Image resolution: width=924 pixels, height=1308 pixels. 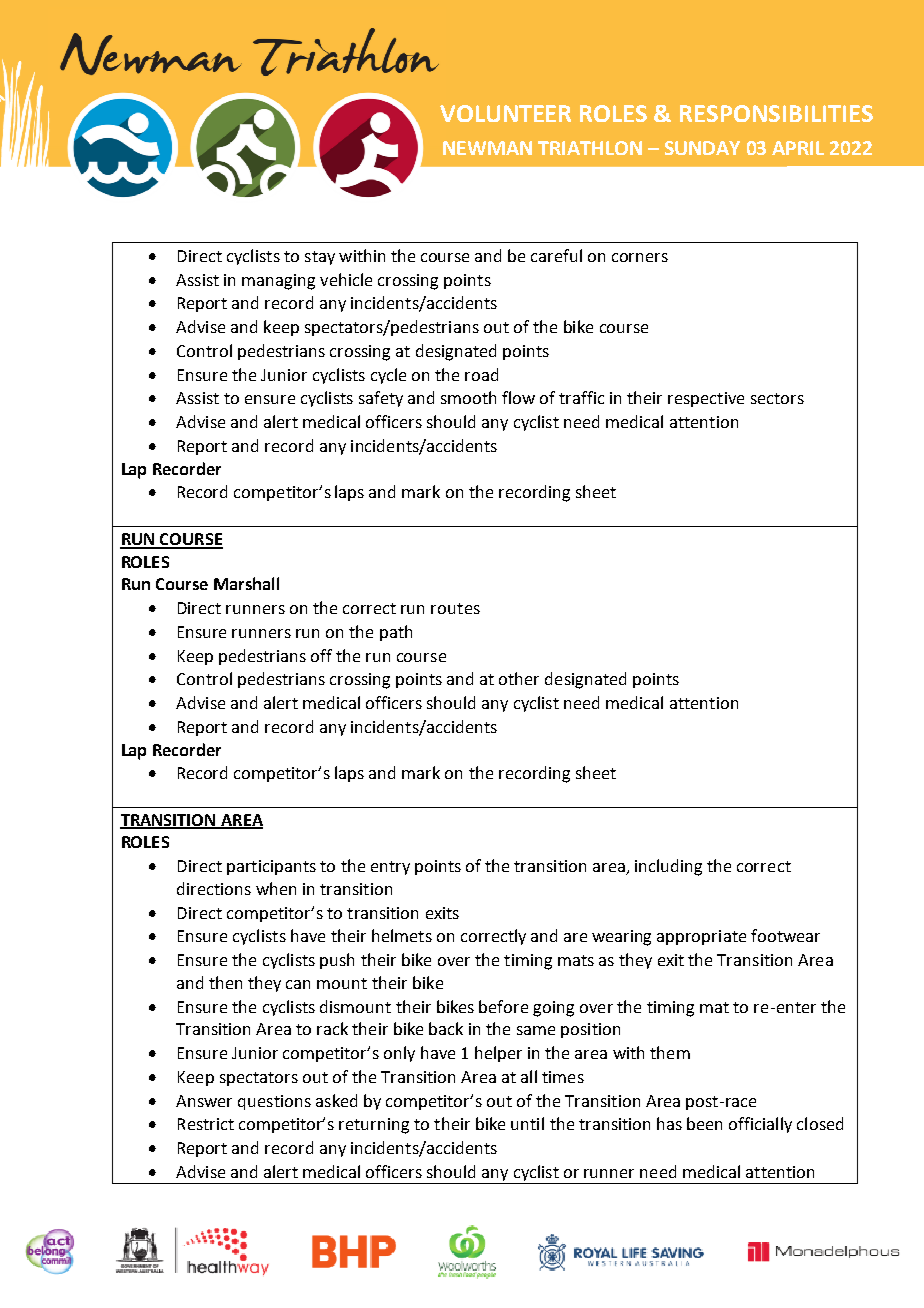 What do you see at coordinates (455, 608) in the page?
I see `routes` at bounding box center [455, 608].
